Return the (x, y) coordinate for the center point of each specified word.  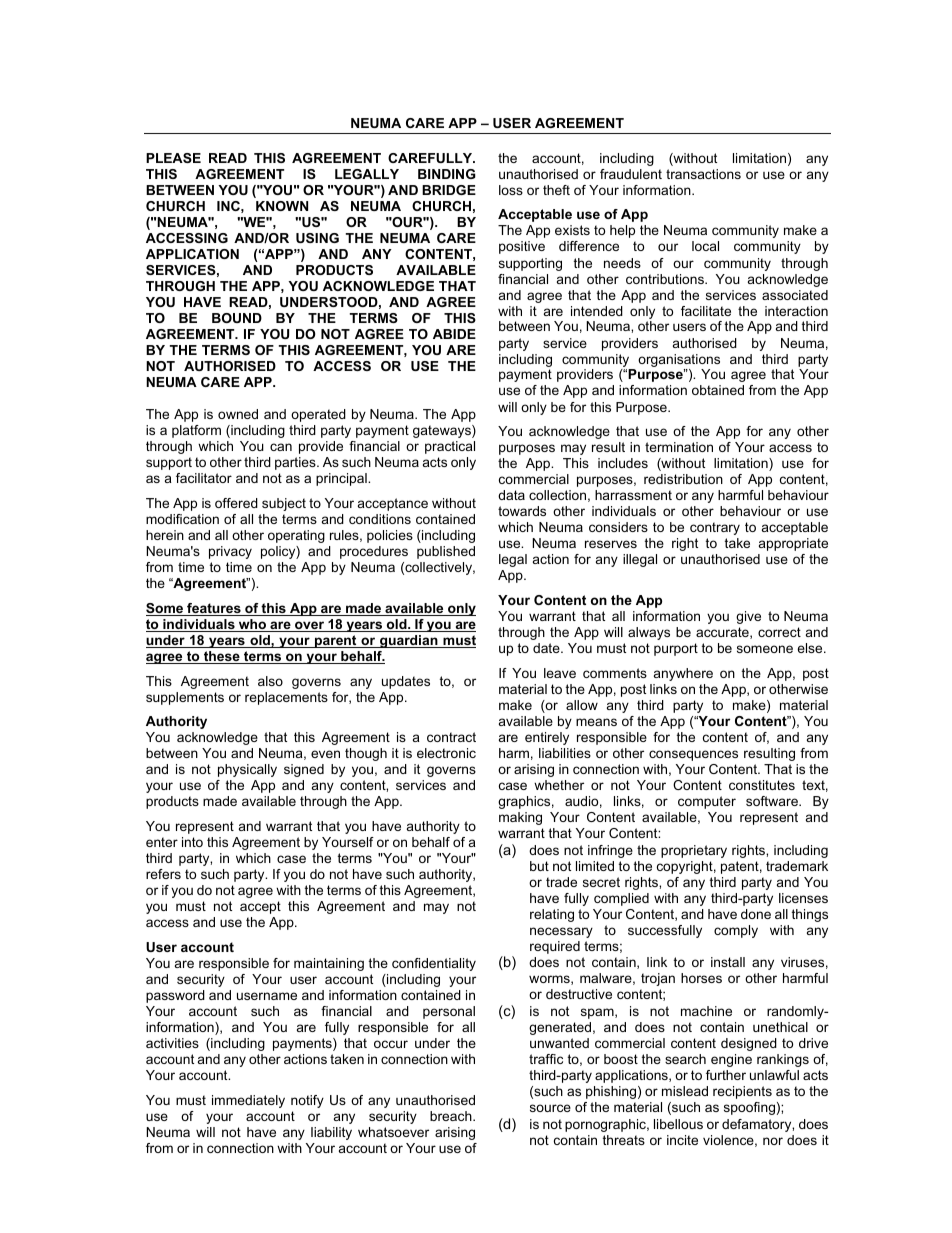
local (705, 246)
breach (452, 1116)
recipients (742, 1092)
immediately (248, 1101)
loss (511, 190)
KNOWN (282, 206)
